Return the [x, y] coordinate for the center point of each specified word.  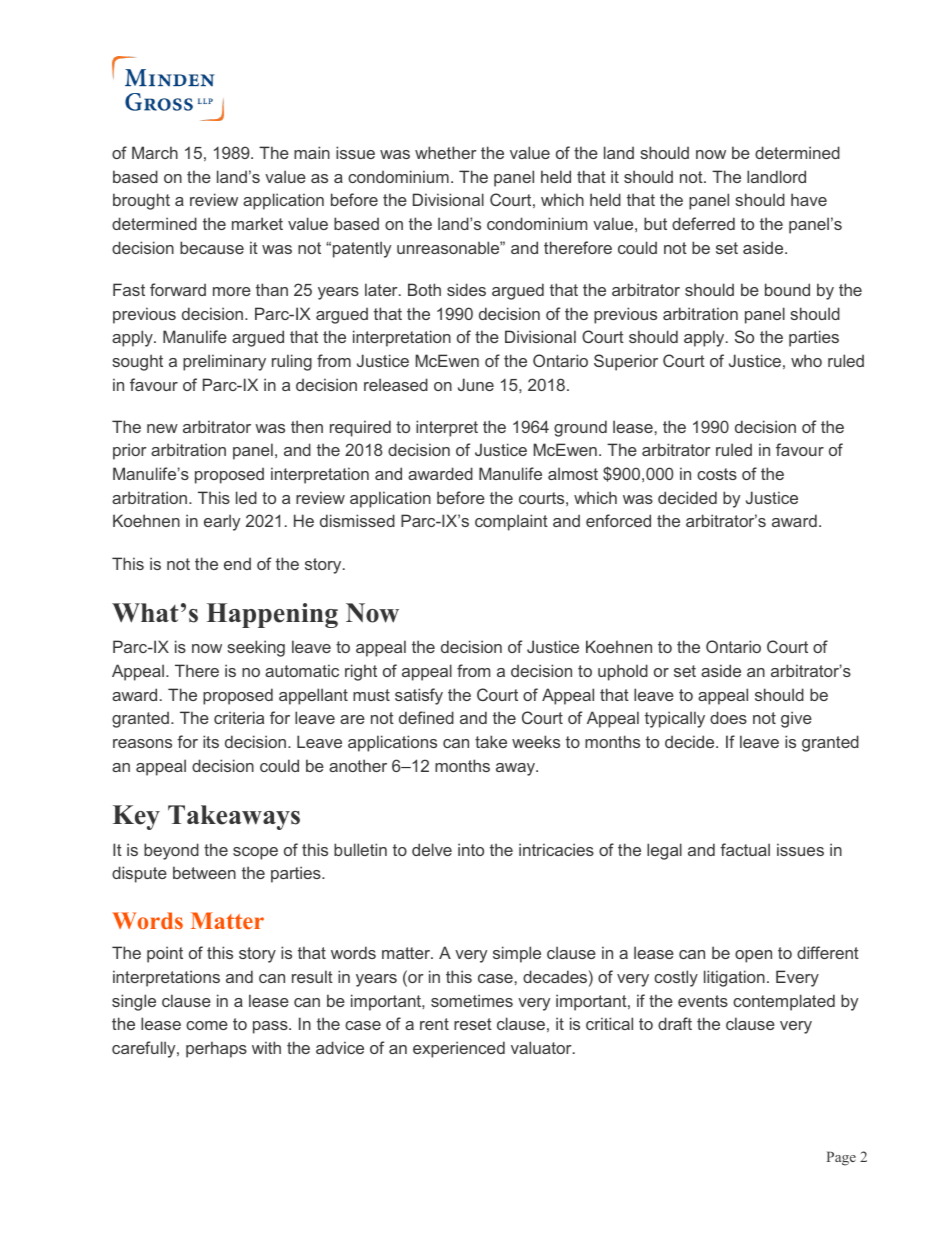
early [222, 522]
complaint [511, 522]
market [257, 223]
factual [745, 849]
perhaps [216, 1049]
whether [446, 152]
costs [717, 474]
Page [841, 1158]
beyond [171, 851]
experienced [459, 1049]
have [809, 199]
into [471, 849]
